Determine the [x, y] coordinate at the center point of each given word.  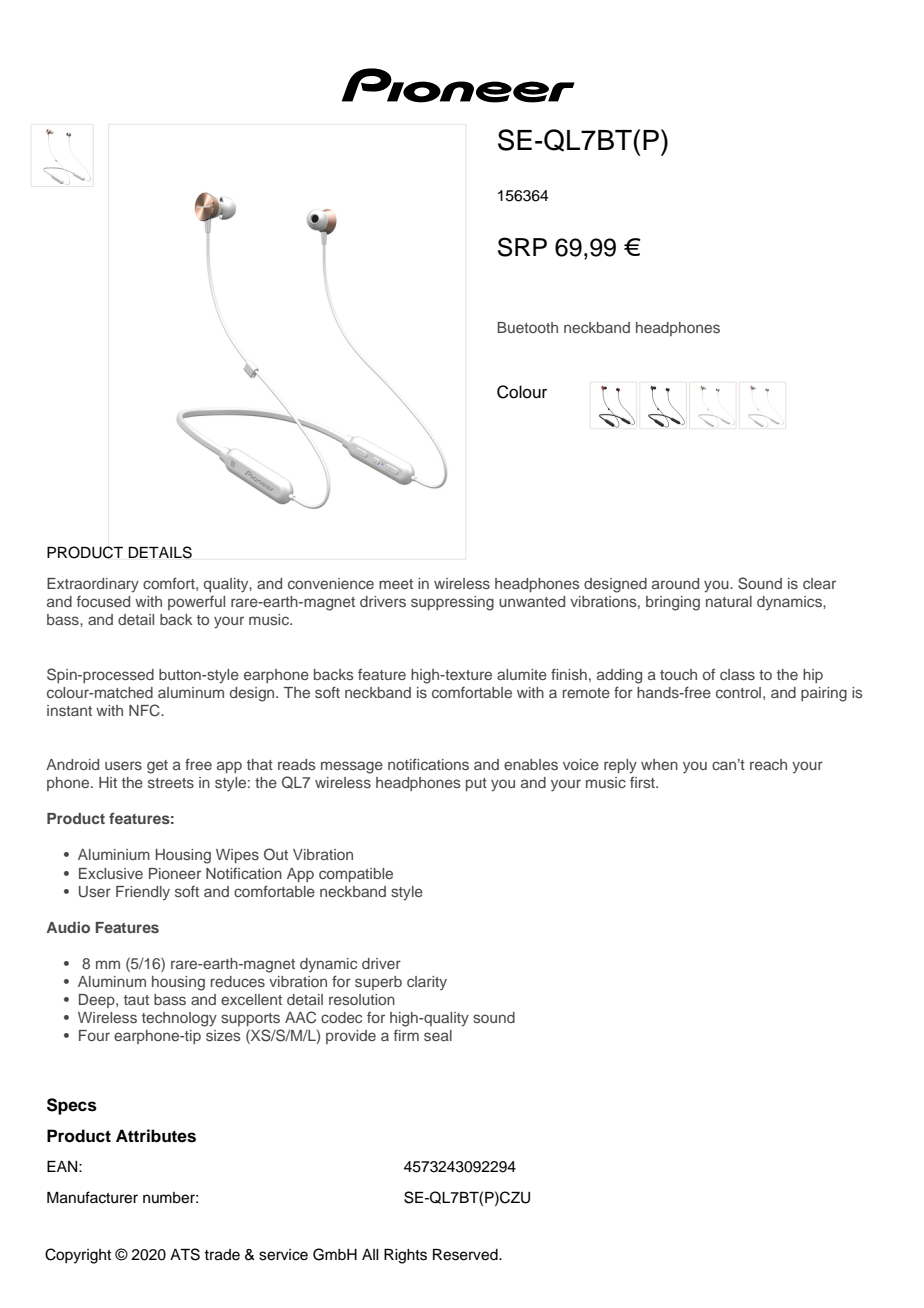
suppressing [452, 603]
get [157, 767]
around [675, 583]
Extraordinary [93, 585]
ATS [185, 1254]
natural [729, 601]
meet [396, 584]
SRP [522, 247]
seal [438, 1035]
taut [136, 1000]
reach [768, 764]
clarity [427, 983]
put [476, 784]
